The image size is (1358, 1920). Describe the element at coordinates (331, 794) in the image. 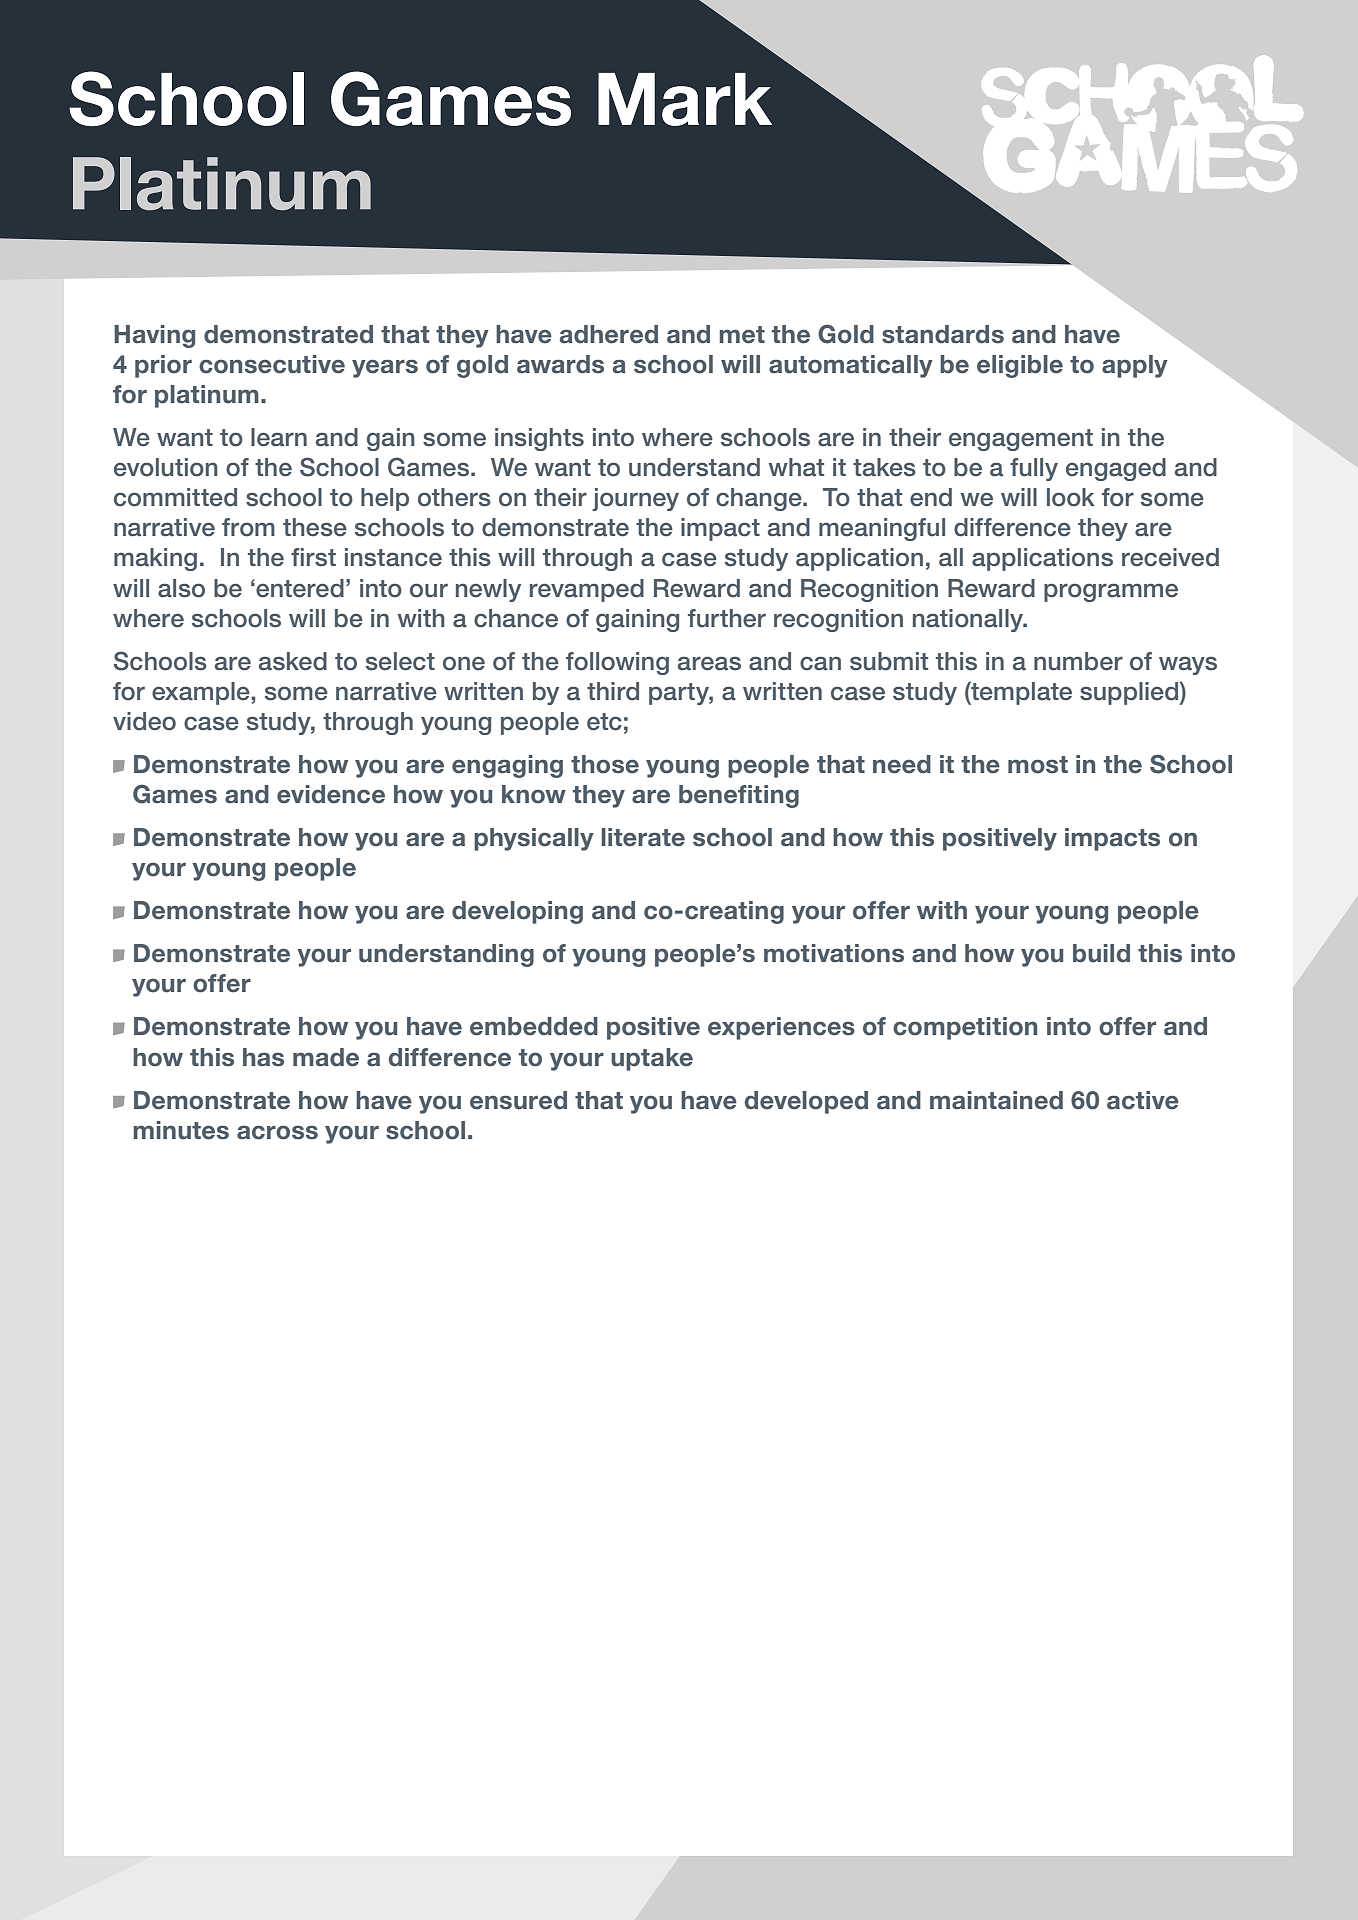

I see `evidence` at that location.
